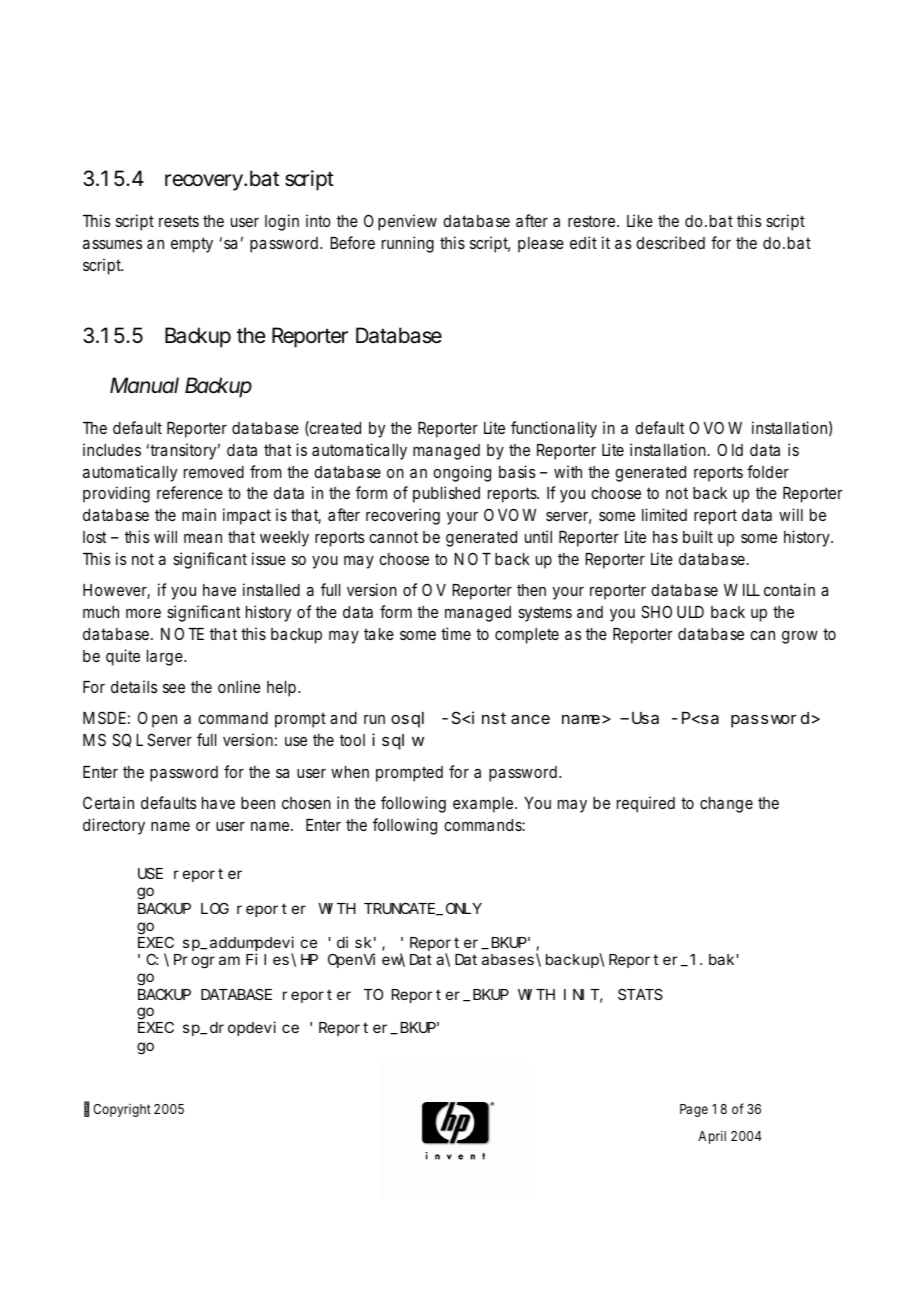  Describe the element at coordinates (114, 826) in the screenshot. I see `directory` at that location.
